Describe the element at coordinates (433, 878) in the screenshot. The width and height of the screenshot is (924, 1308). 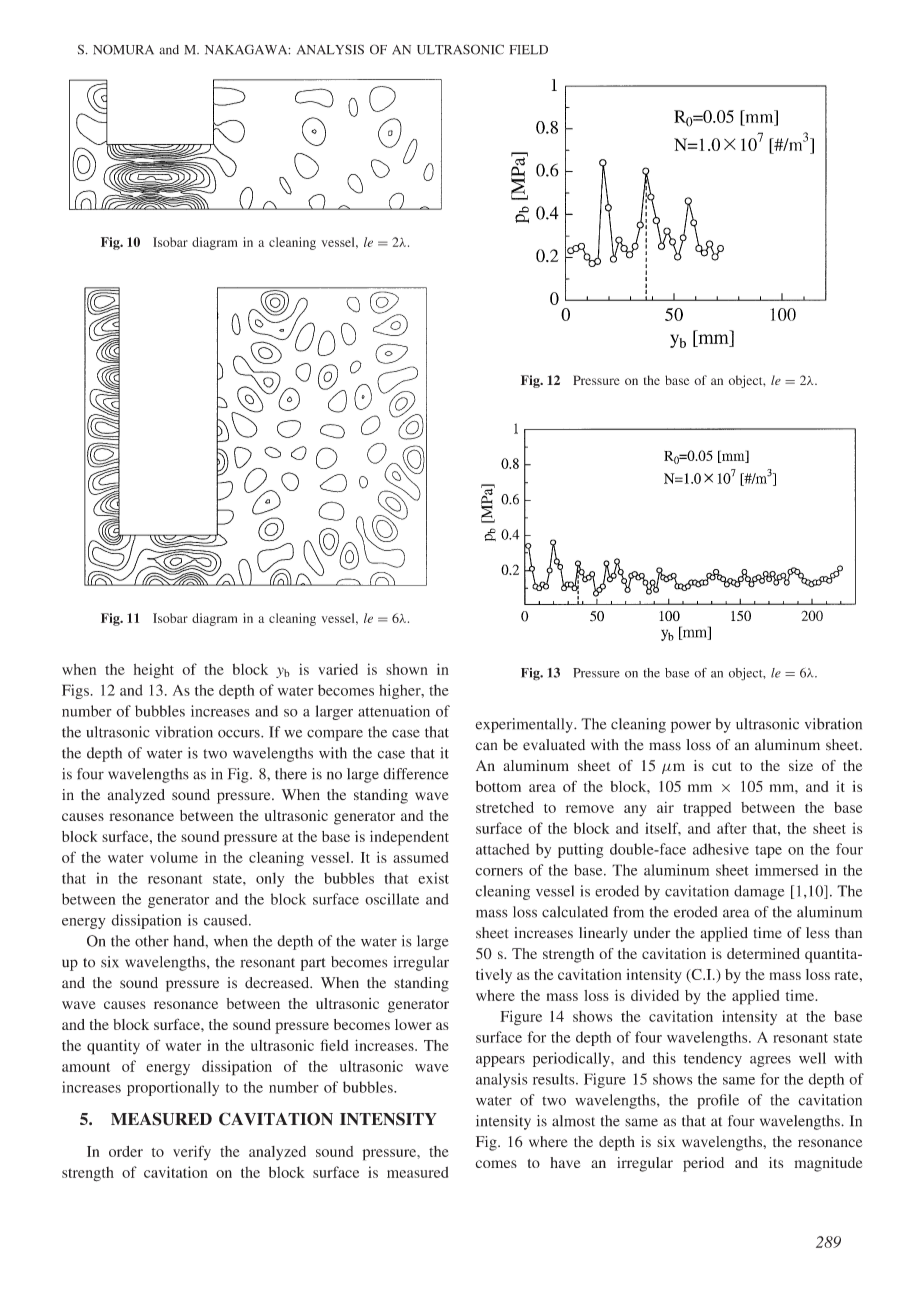
I see `exist` at that location.
